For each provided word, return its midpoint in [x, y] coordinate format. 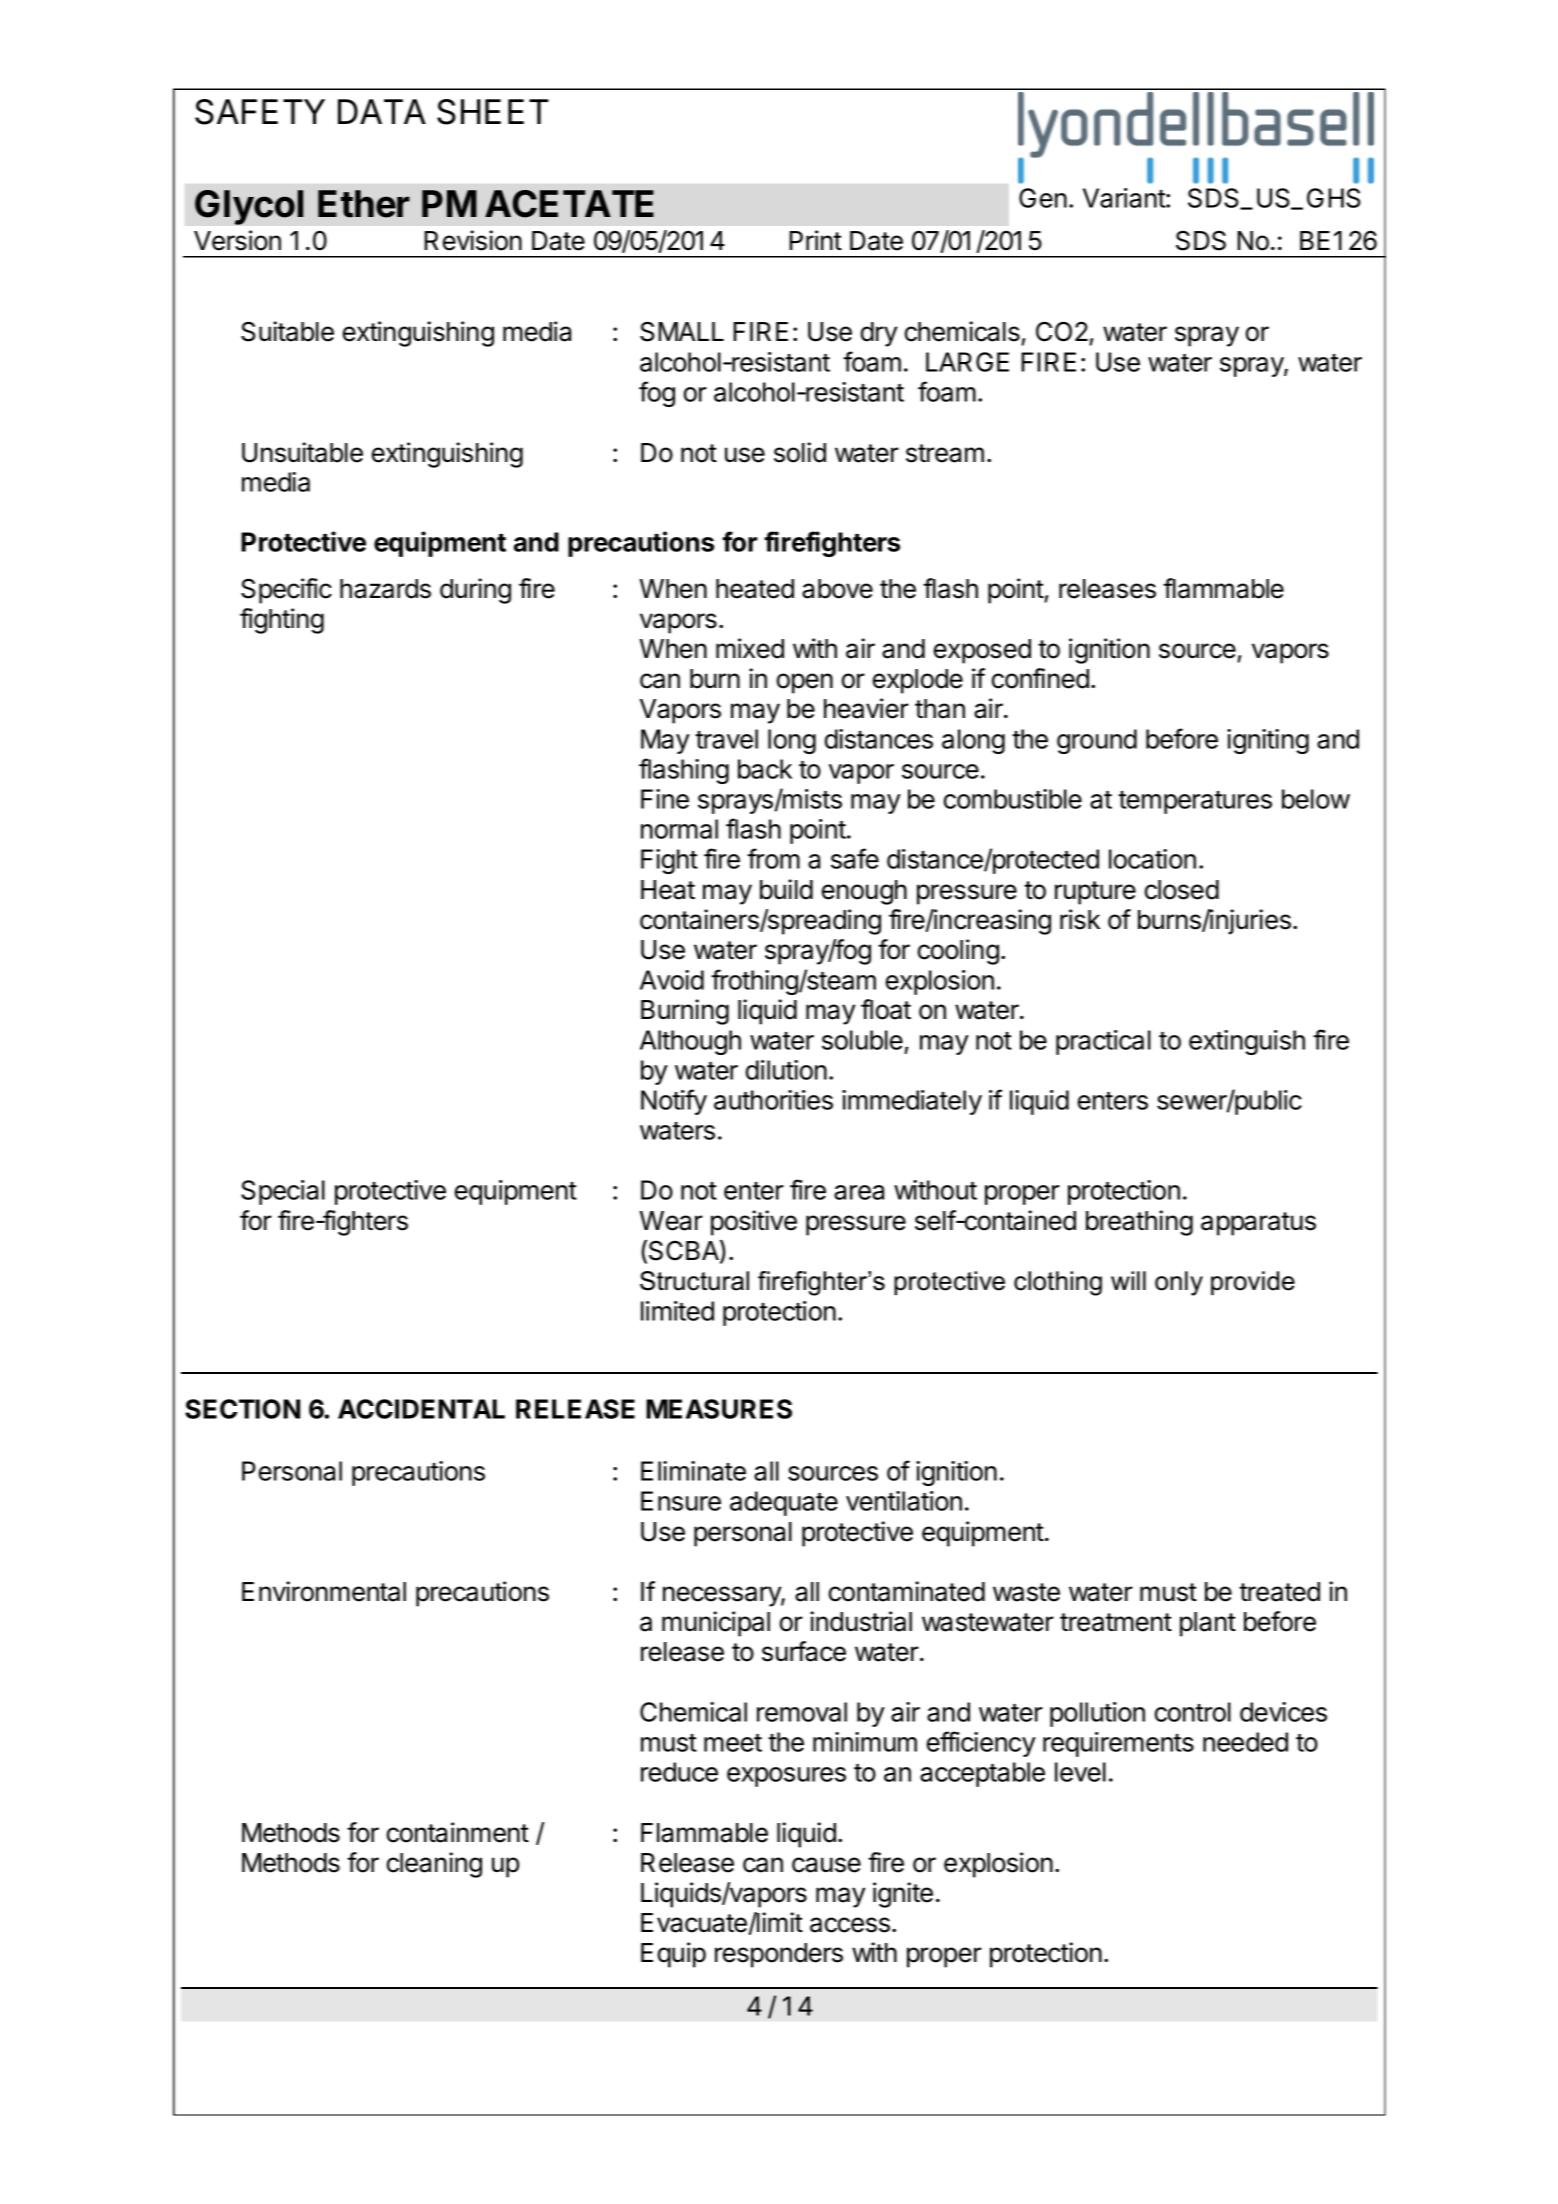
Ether [364, 204]
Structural [694, 1281]
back [765, 769]
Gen [1043, 198]
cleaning [434, 1865]
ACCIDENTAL [421, 1409]
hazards [385, 589]
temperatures [1195, 802]
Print [815, 240]
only [1179, 1283]
